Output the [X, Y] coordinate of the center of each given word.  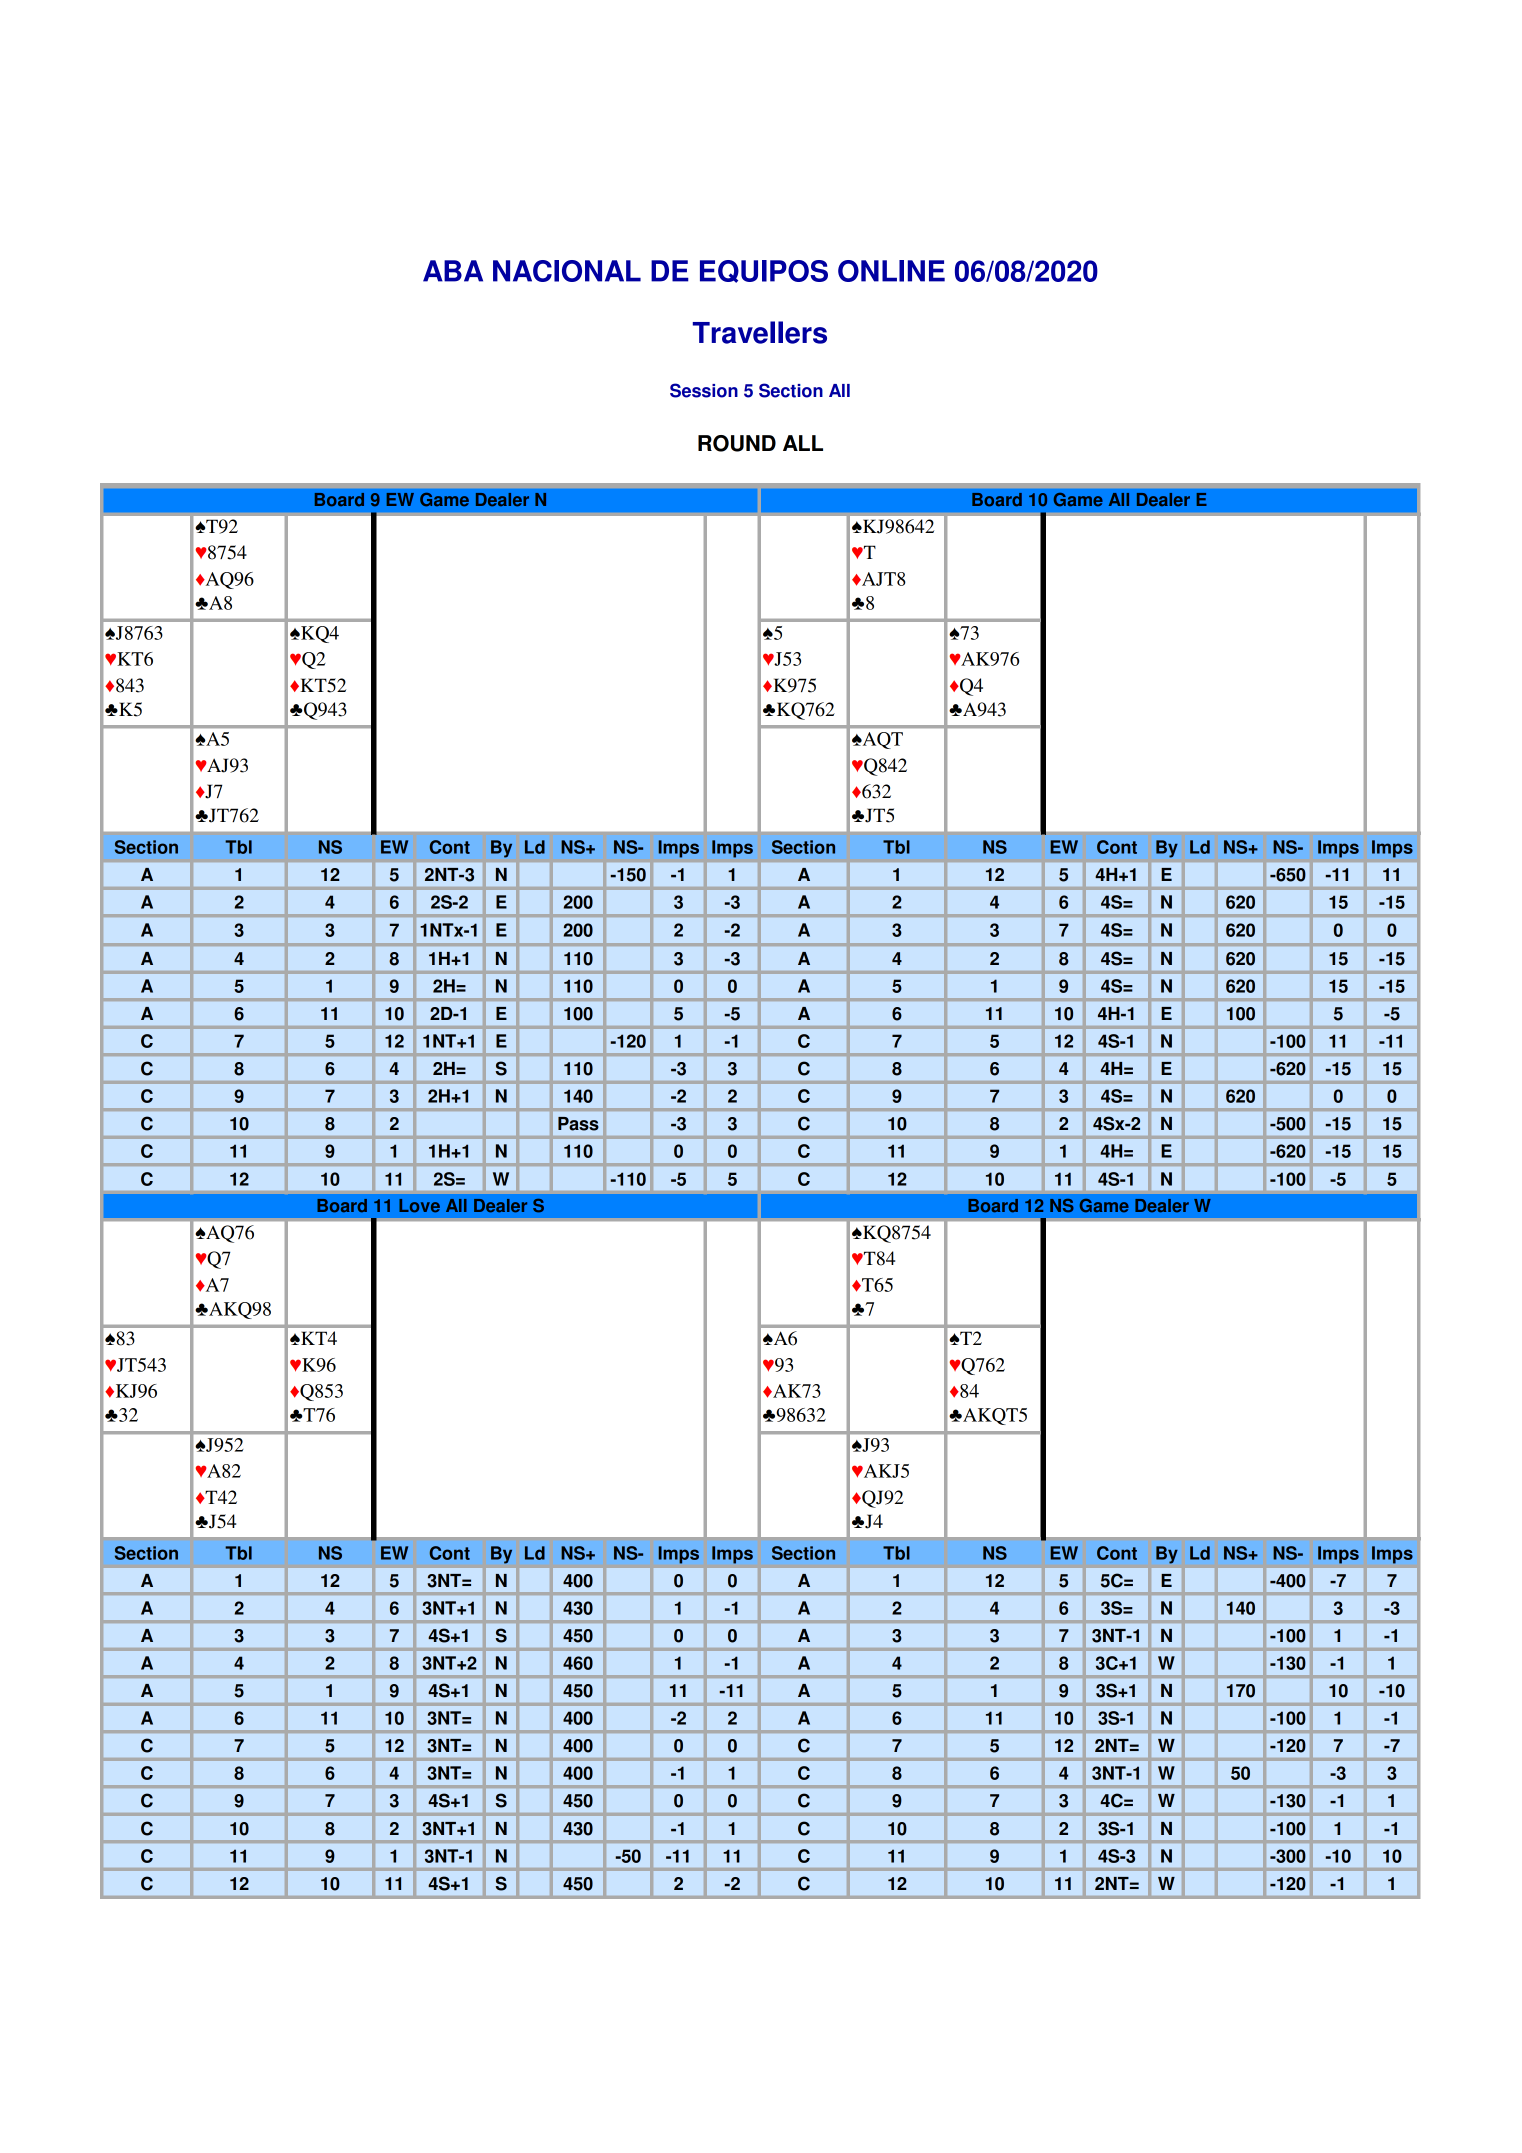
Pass [578, 1124]
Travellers [760, 332]
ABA [453, 271]
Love [419, 1206]
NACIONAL [567, 271]
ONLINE [891, 271]
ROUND [737, 443]
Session [704, 390]
